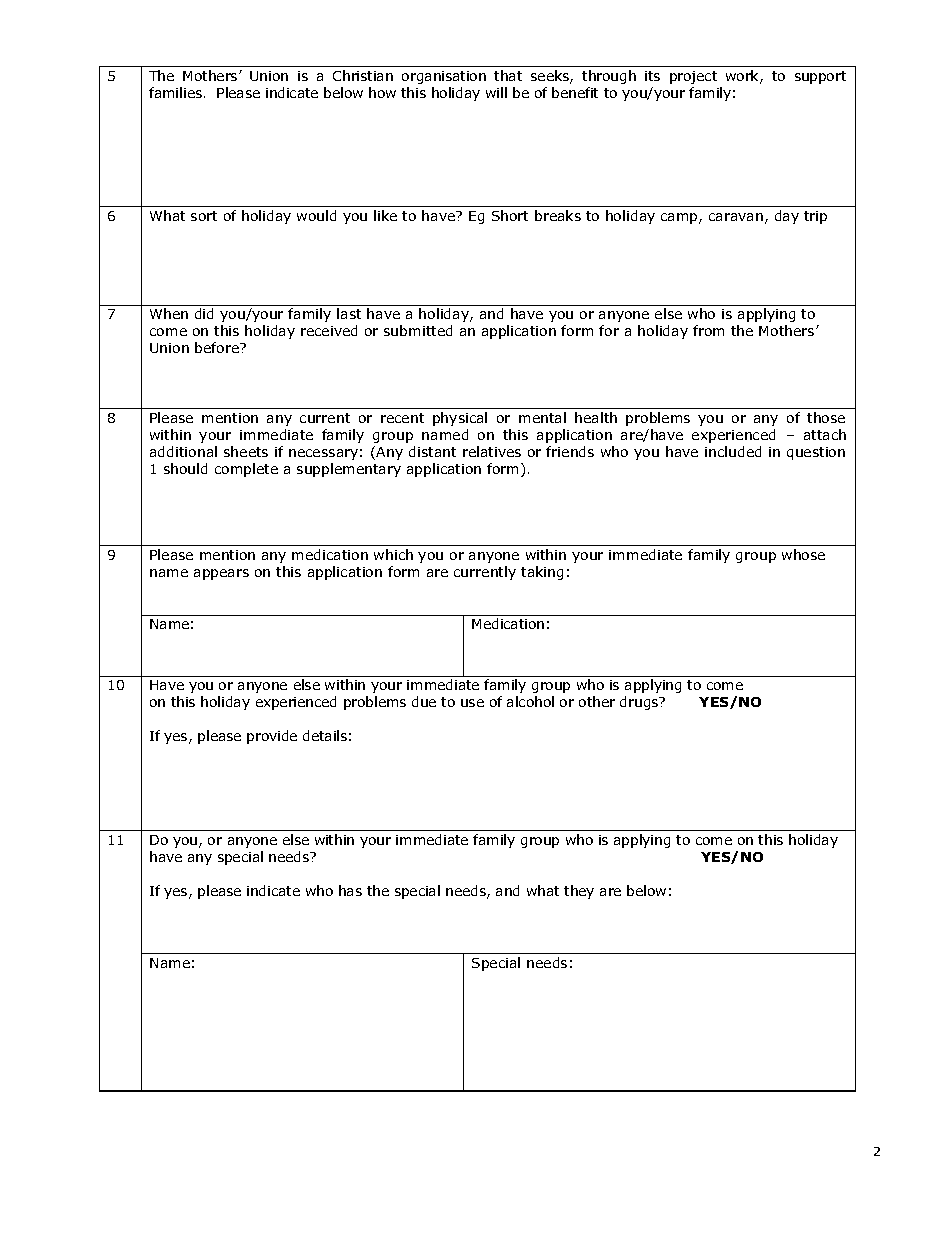  What do you see at coordinates (350, 890) in the screenshot?
I see `has` at bounding box center [350, 890].
